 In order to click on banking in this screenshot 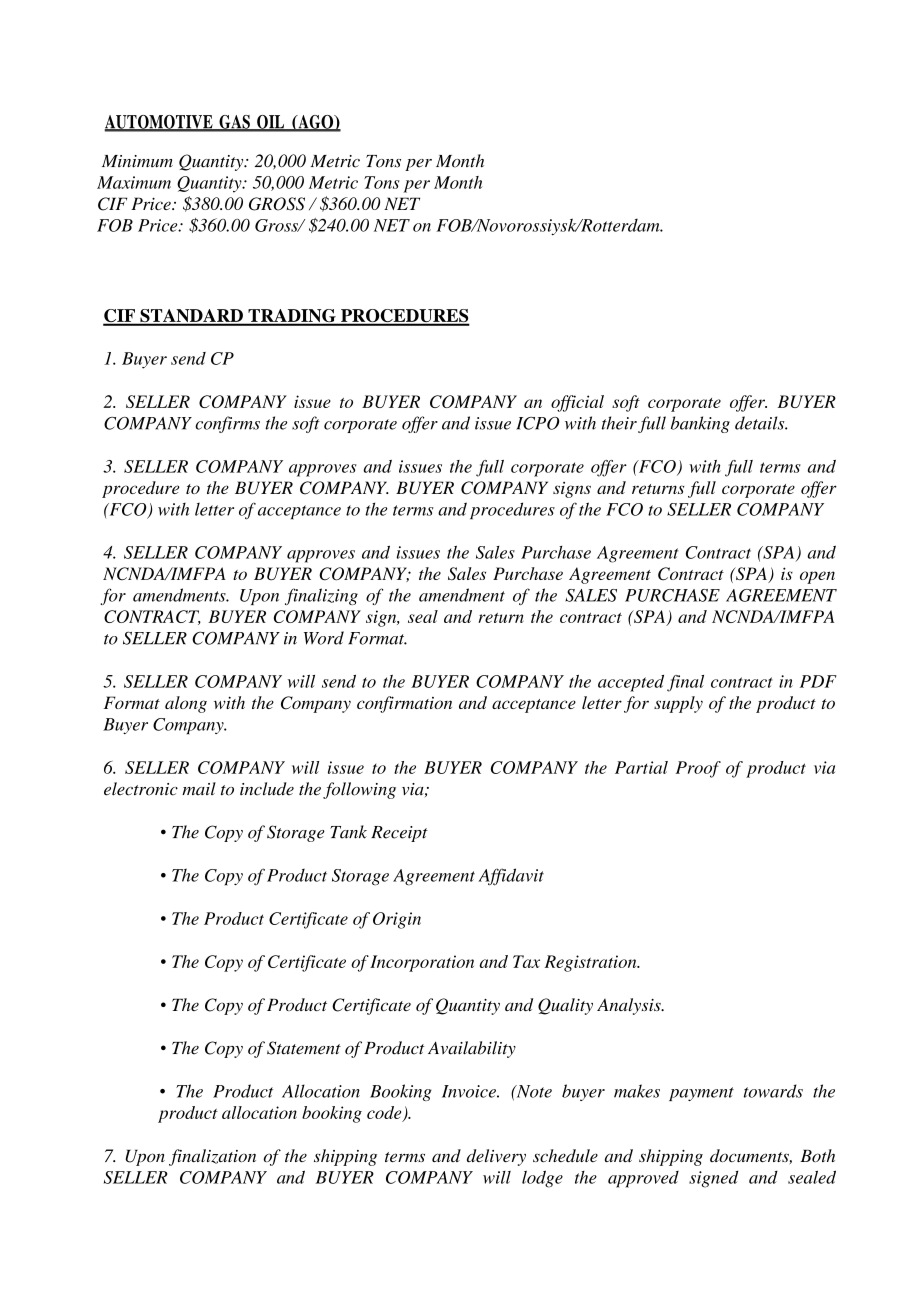, I will do `click(700, 424)`.
